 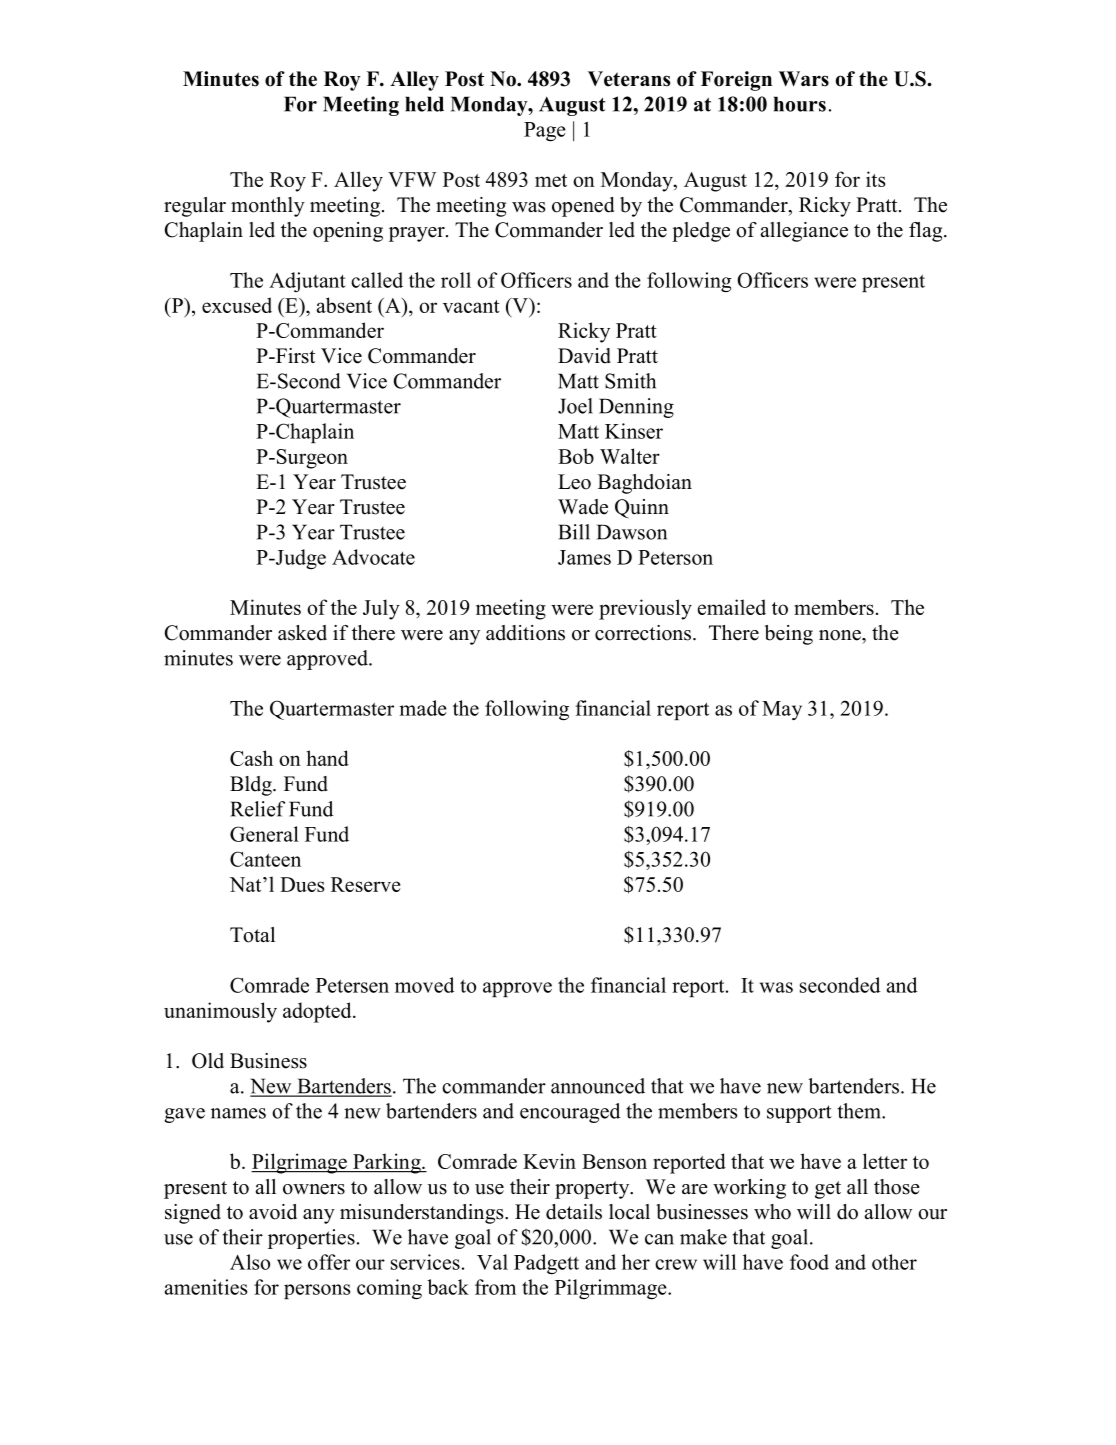 What do you see at coordinates (574, 1212) in the page?
I see `details` at bounding box center [574, 1212].
